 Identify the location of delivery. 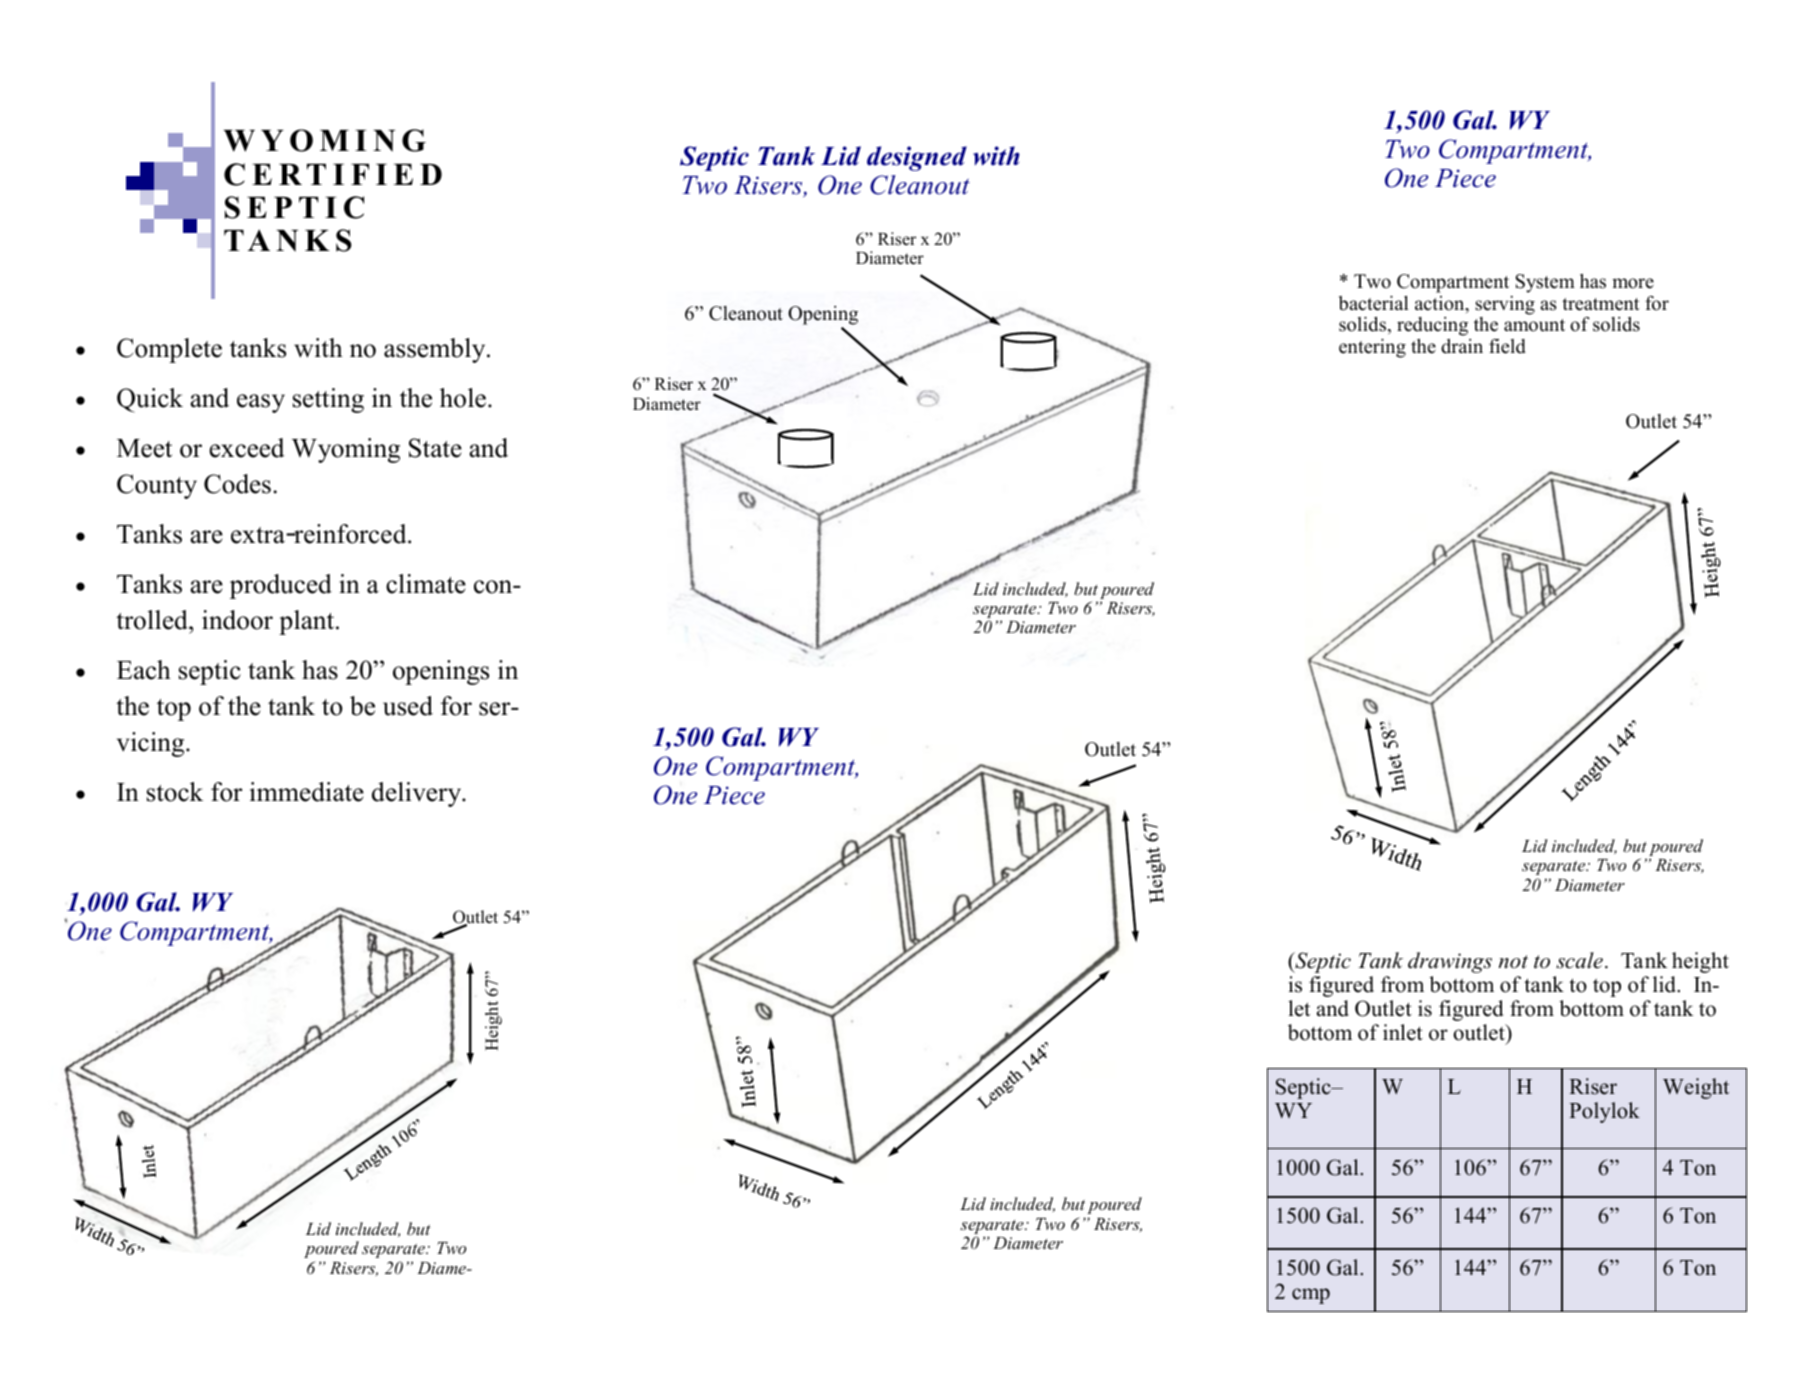
(418, 794).
